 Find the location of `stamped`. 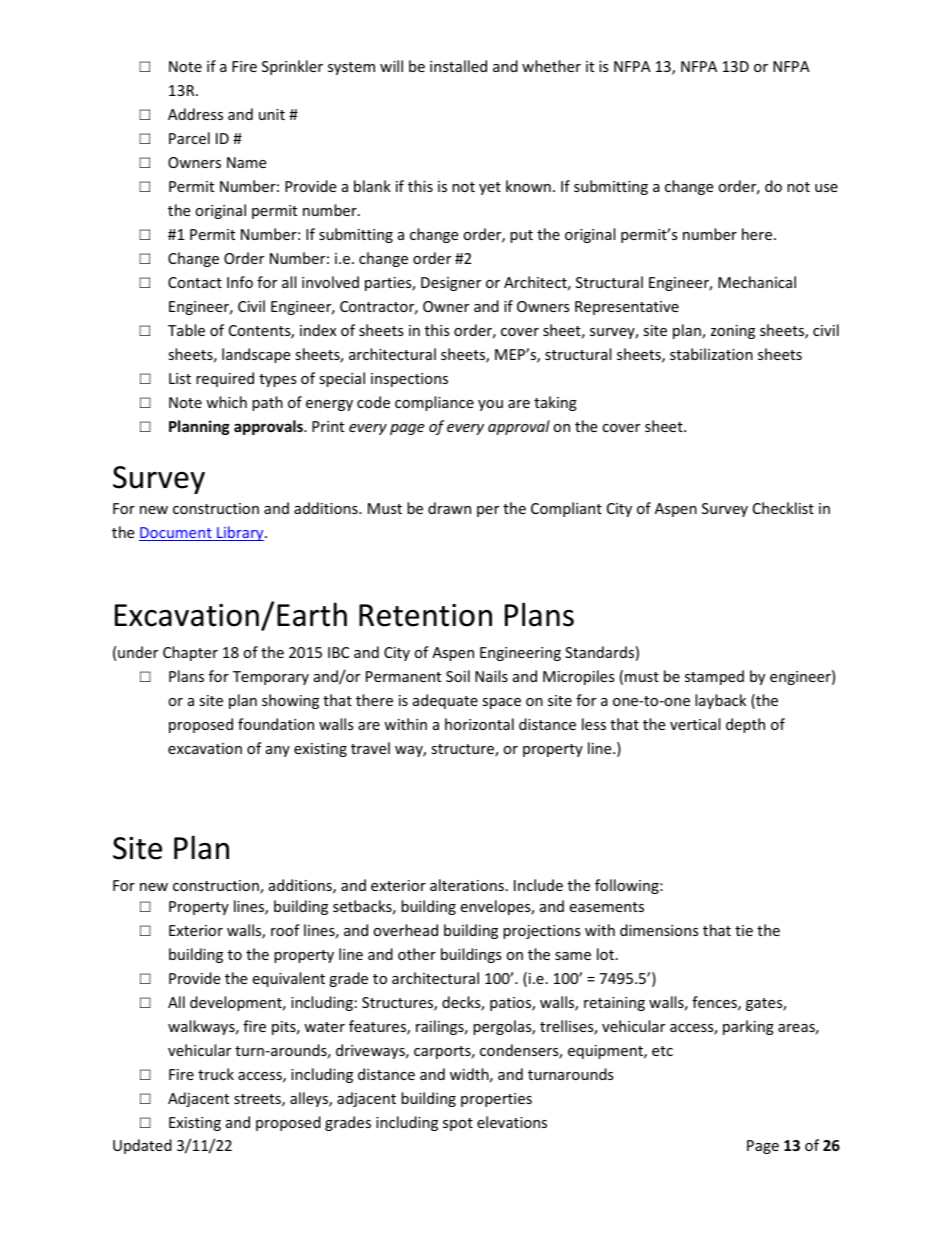

stamped is located at coordinates (714, 677).
